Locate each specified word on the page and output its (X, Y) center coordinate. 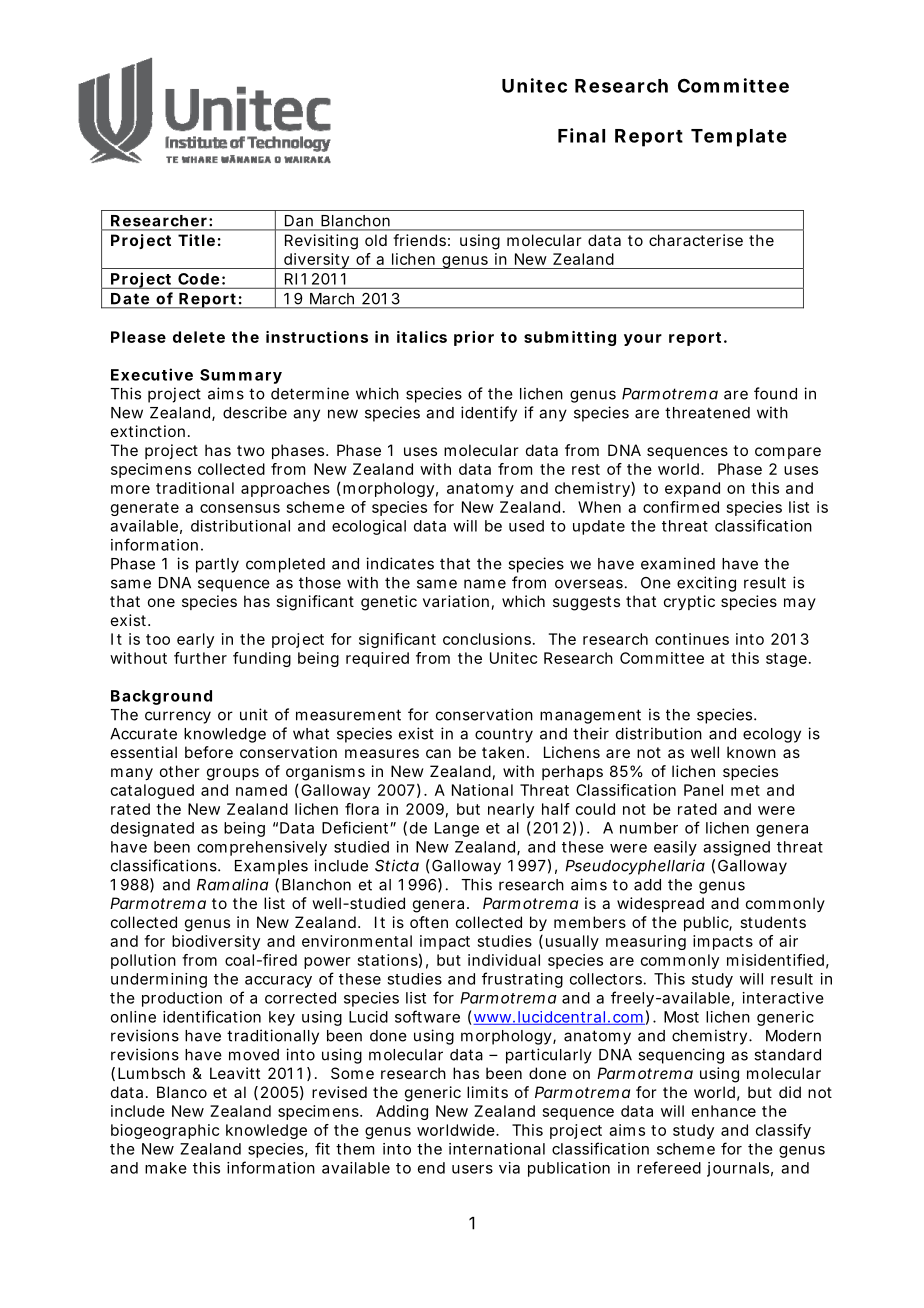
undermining (159, 980)
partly (217, 565)
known (751, 752)
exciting (706, 584)
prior (474, 338)
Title (196, 240)
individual (504, 960)
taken (503, 752)
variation (456, 601)
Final (581, 135)
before (209, 752)
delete (199, 337)
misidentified (775, 960)
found (775, 393)
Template (739, 138)
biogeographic (165, 1131)
